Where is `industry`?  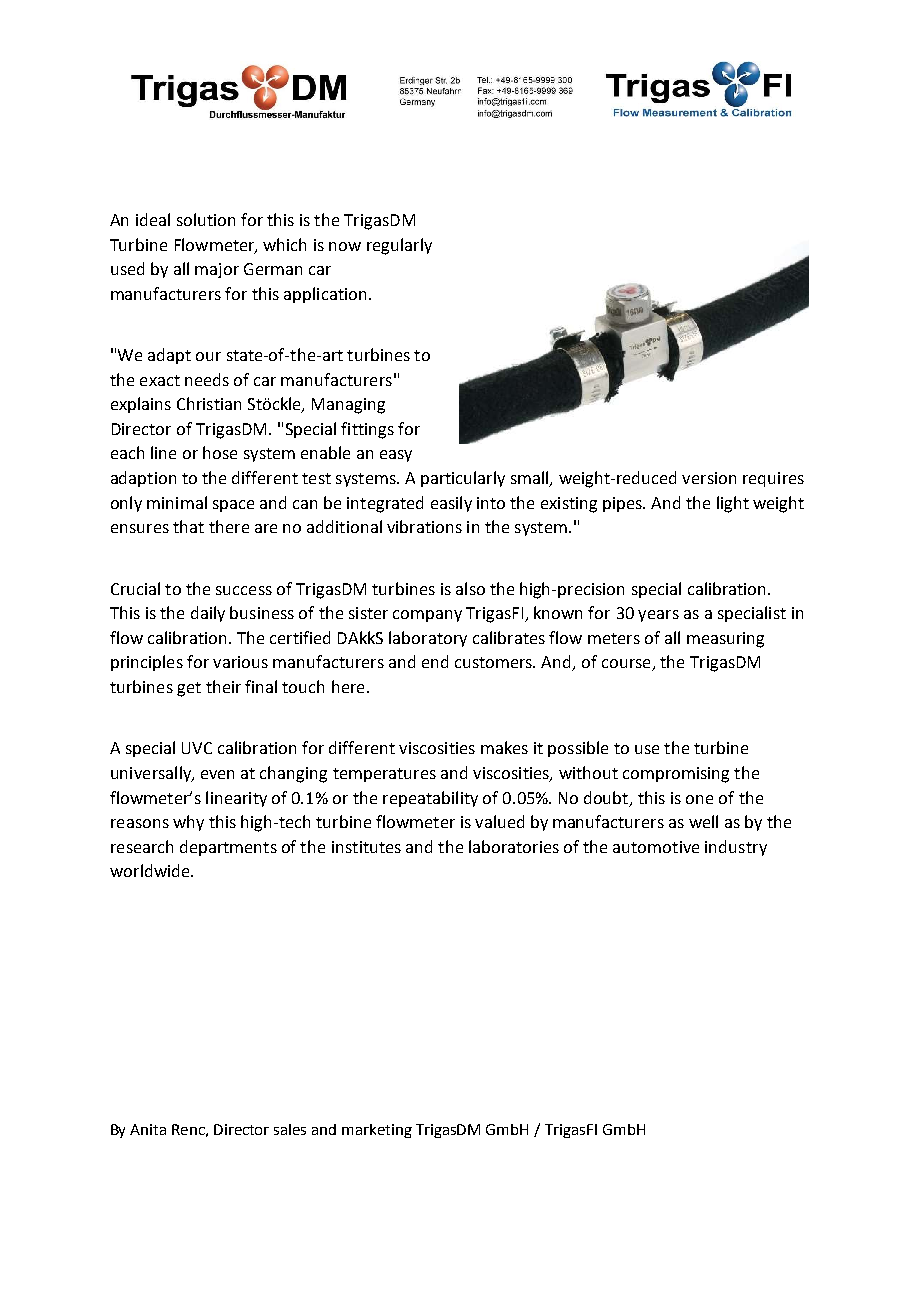
industry is located at coordinates (736, 848).
